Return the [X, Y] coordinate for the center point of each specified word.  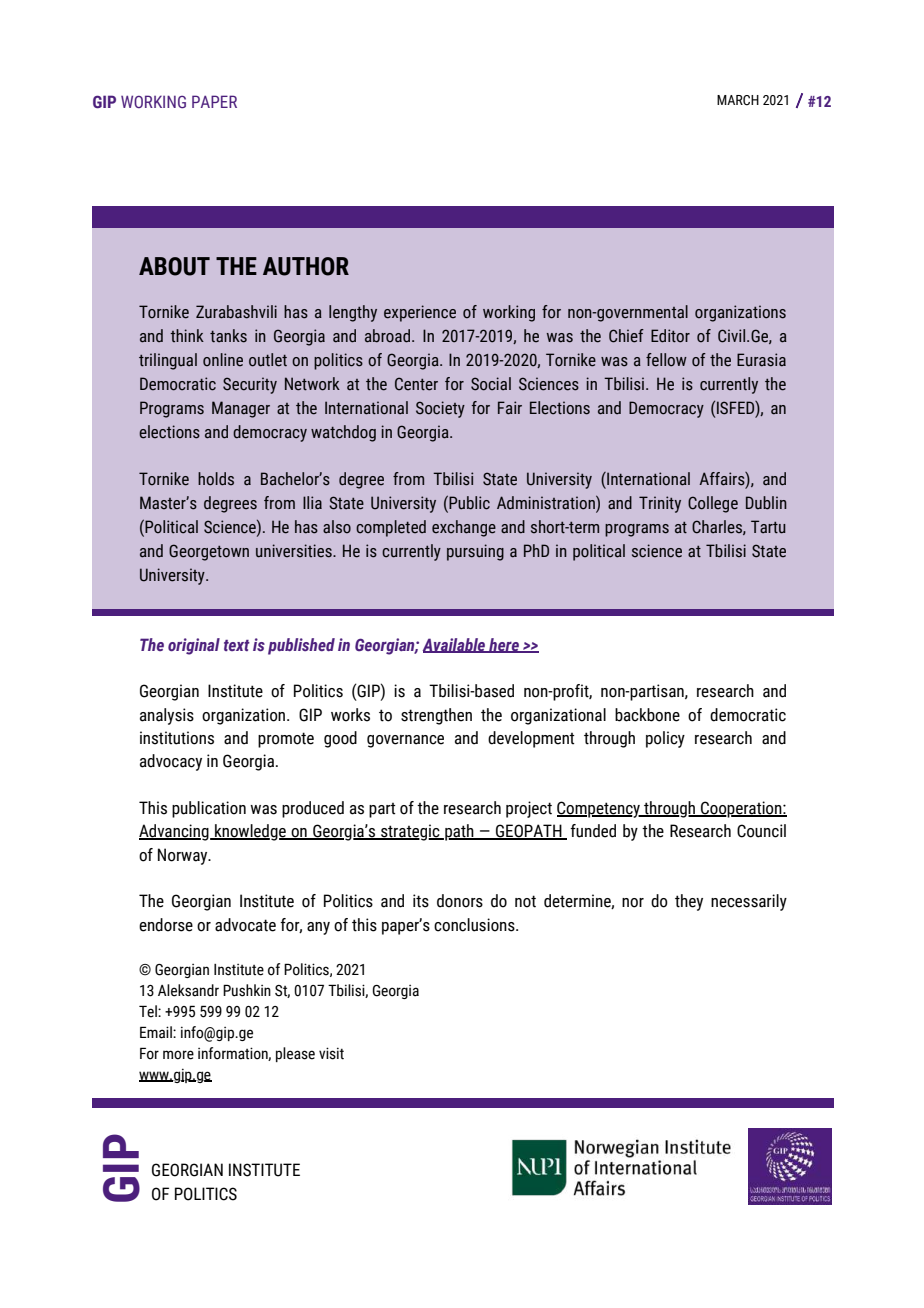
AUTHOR [306, 266]
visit [331, 1053]
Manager [241, 409]
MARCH [738, 100]
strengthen [436, 716]
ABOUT [174, 266]
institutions [177, 738]
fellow [666, 360]
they [689, 902]
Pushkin [247, 990]
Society [440, 409]
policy [665, 739]
